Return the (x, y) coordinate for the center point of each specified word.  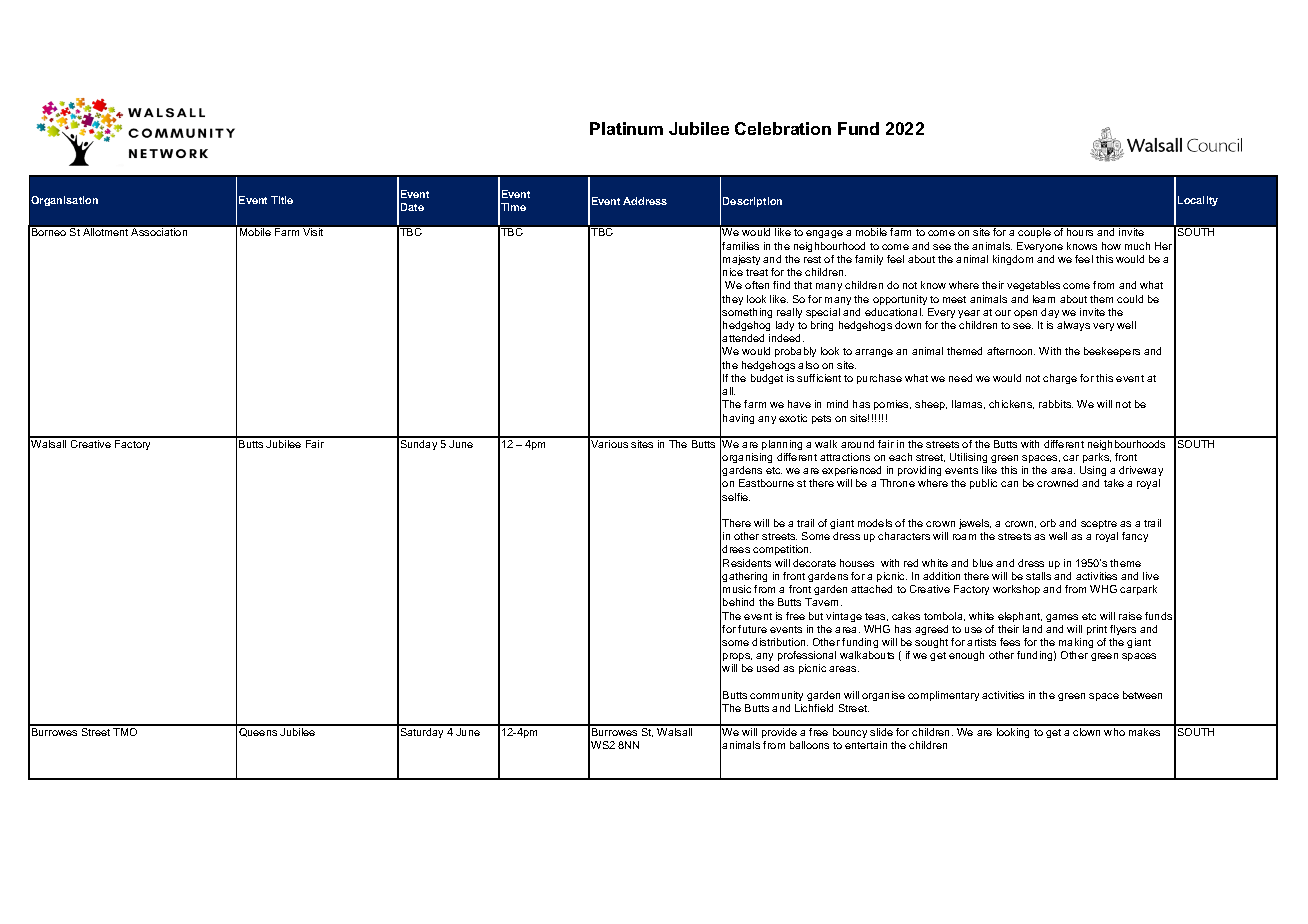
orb (1048, 523)
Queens (258, 731)
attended (743, 338)
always (1073, 326)
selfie (736, 497)
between (1142, 695)
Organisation (64, 201)
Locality (1198, 201)
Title (282, 200)
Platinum (626, 128)
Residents (747, 563)
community (776, 696)
